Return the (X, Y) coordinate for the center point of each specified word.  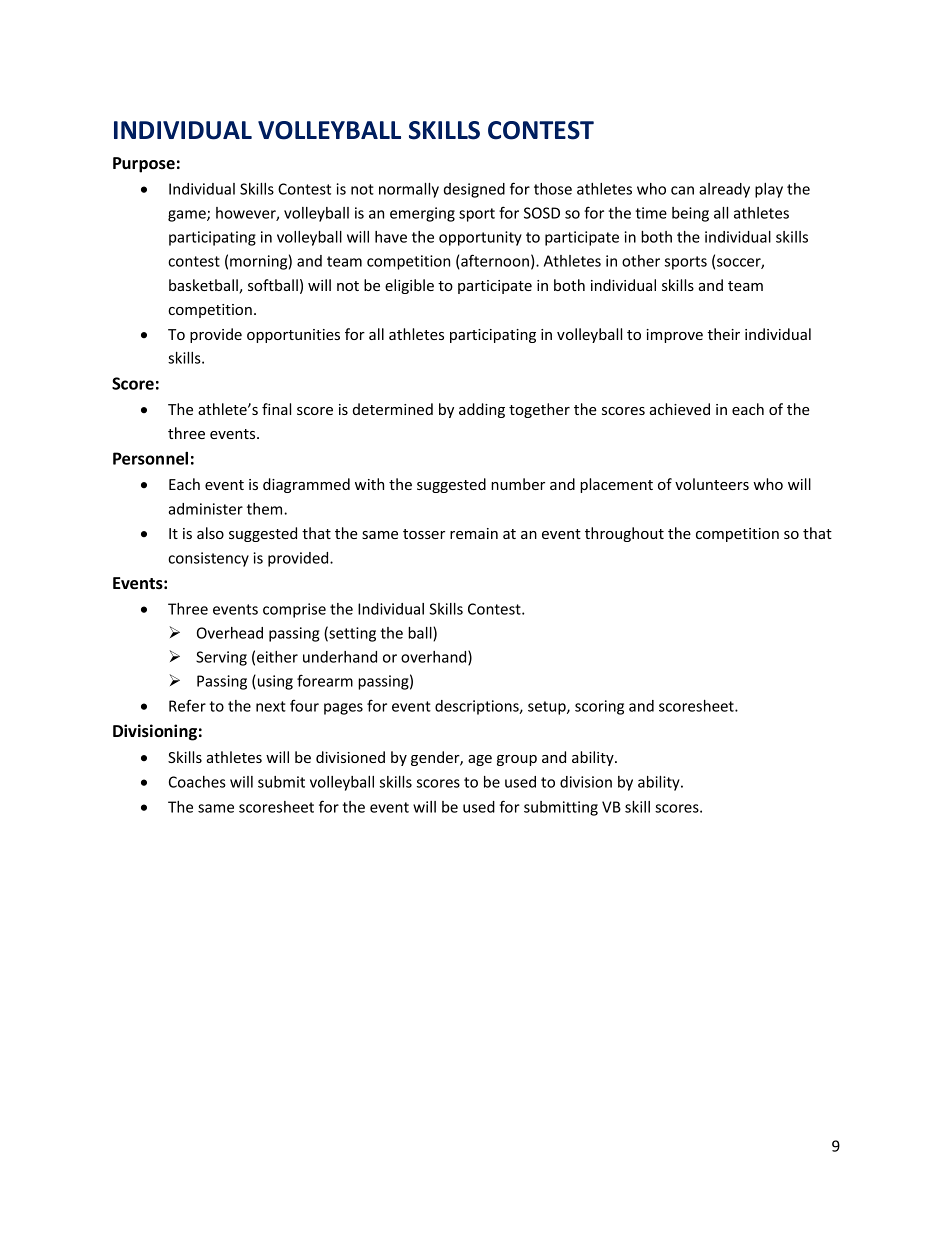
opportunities (293, 336)
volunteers (712, 484)
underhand (340, 657)
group (517, 760)
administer (205, 509)
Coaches (197, 782)
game (188, 216)
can (682, 190)
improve (674, 336)
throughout (624, 534)
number (518, 484)
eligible (409, 286)
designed (474, 190)
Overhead (230, 633)
